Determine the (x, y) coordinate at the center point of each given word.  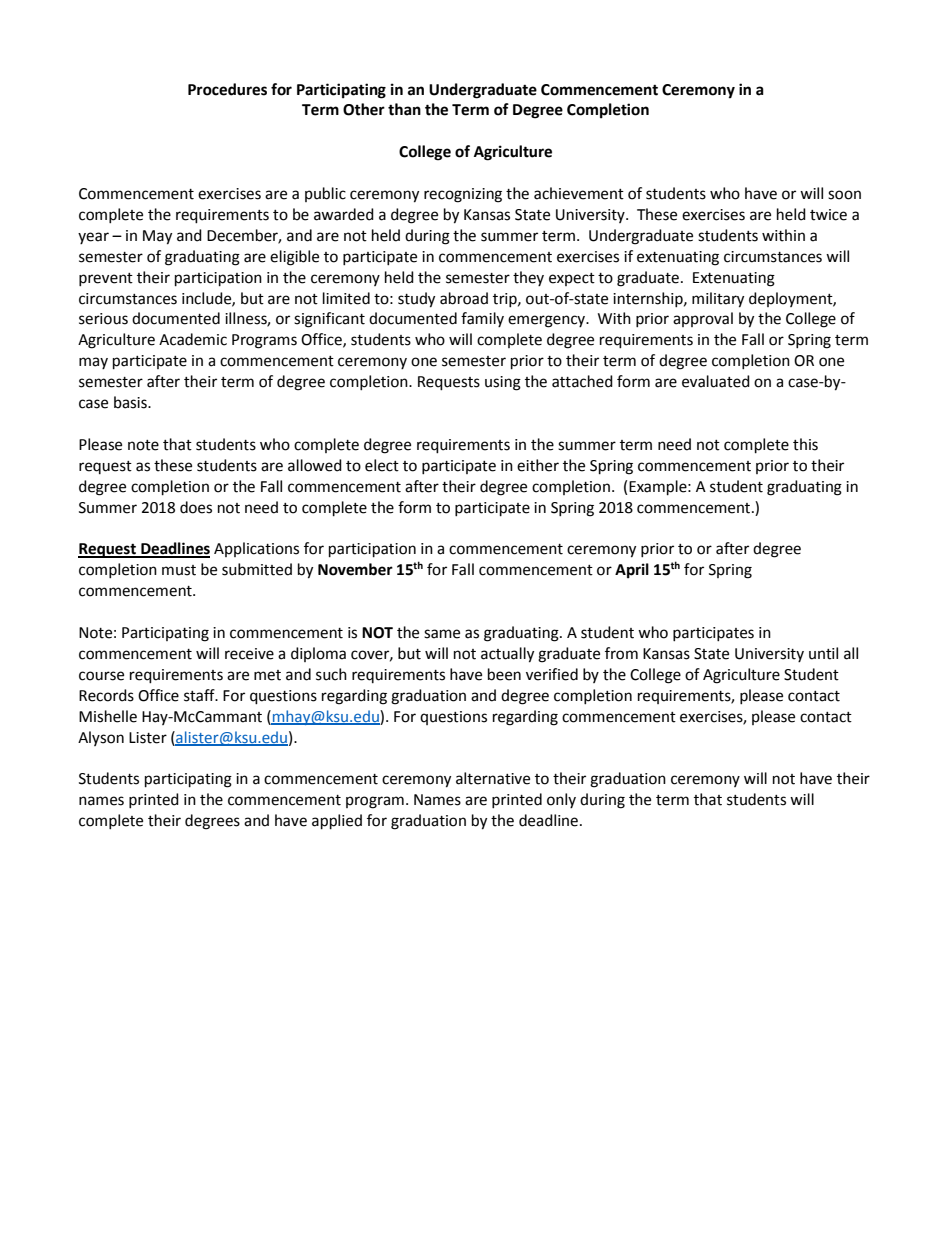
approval (703, 319)
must (179, 570)
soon (844, 195)
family (482, 319)
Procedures (227, 89)
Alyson (101, 738)
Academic (193, 339)
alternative (493, 778)
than (404, 109)
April (632, 571)
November (355, 569)
